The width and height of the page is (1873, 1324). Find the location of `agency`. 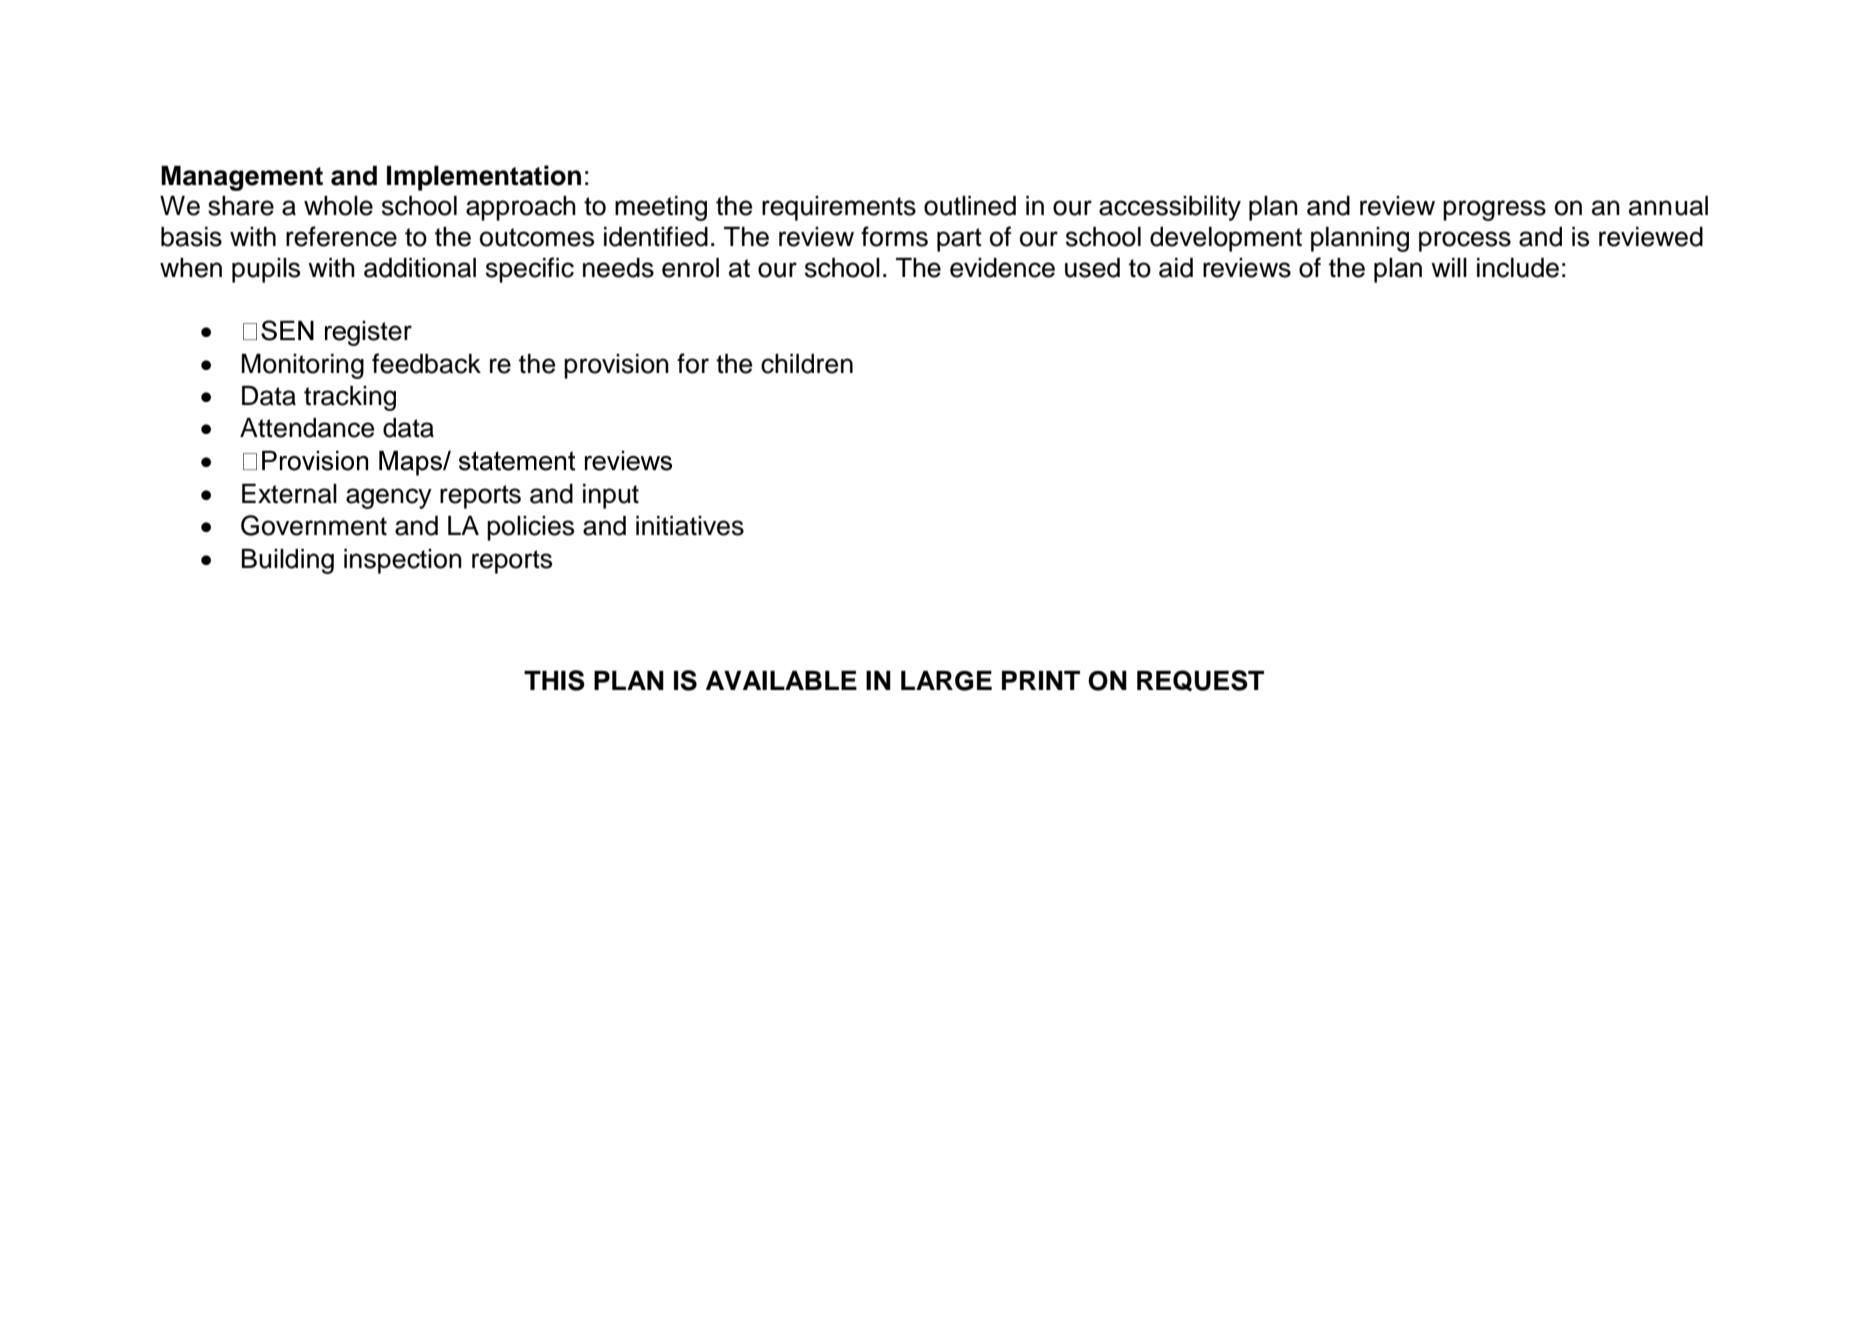

agency is located at coordinates (389, 498).
